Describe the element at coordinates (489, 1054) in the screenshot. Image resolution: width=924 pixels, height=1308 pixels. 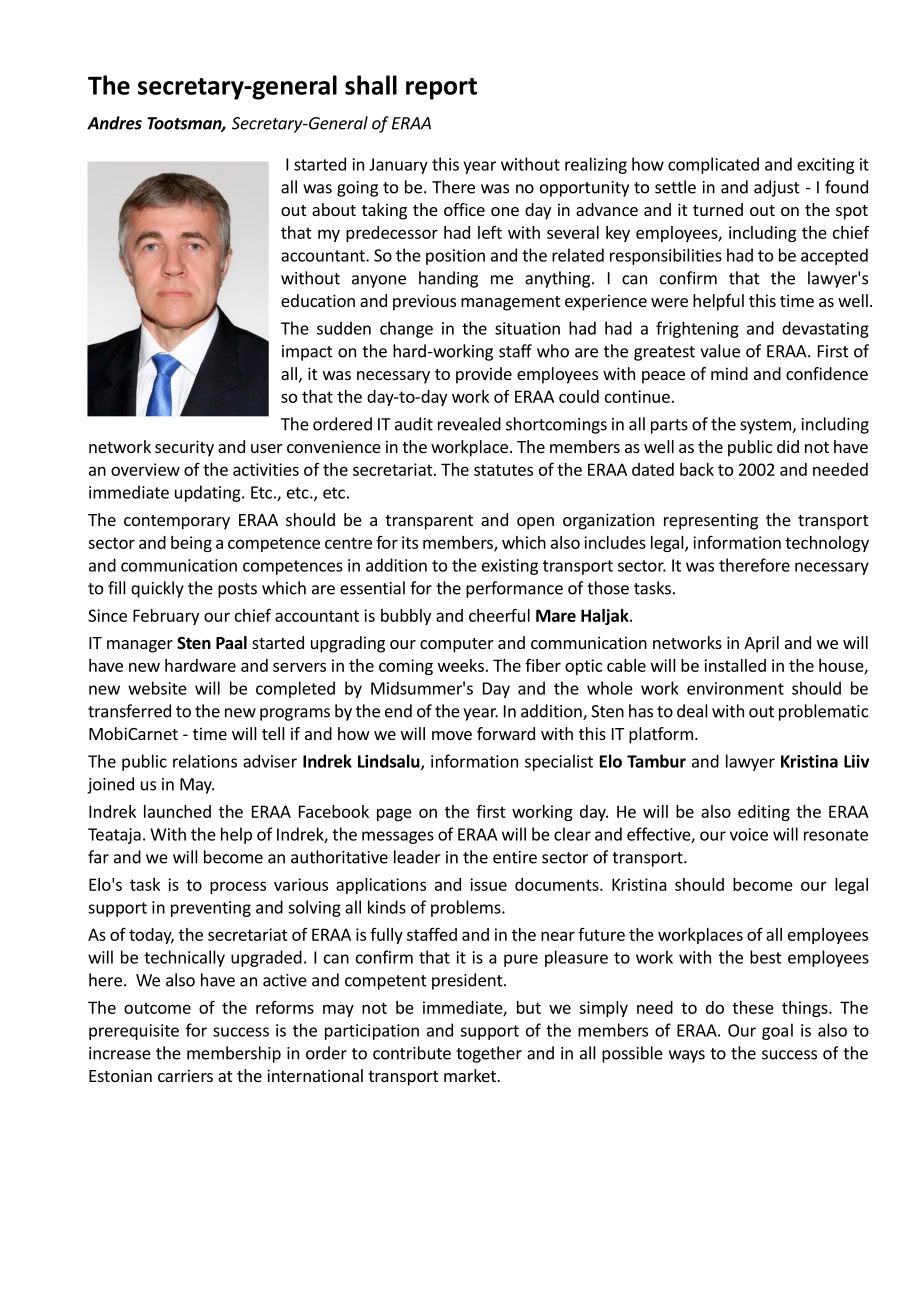
I see `together` at that location.
